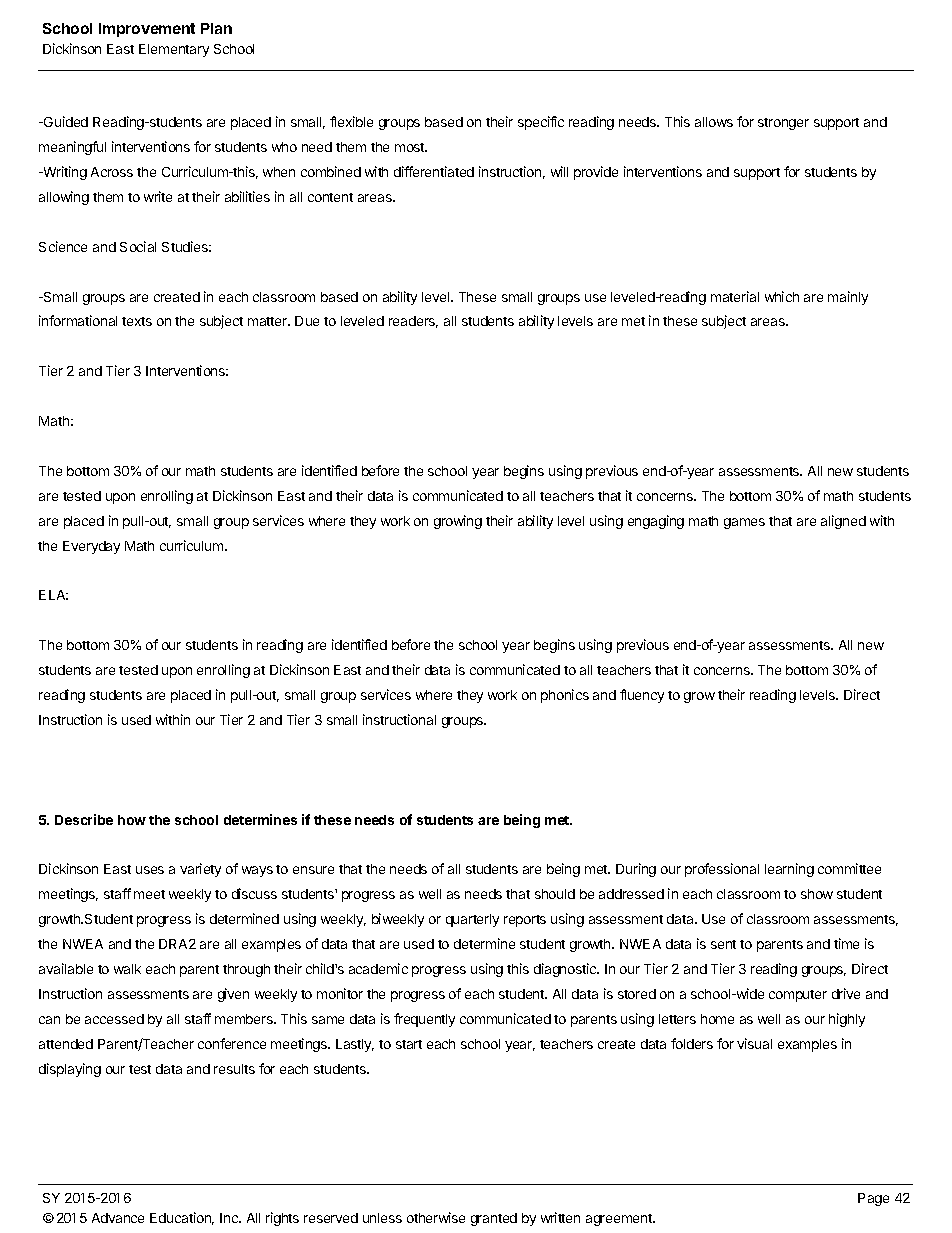 The image size is (952, 1233). Describe the element at coordinates (783, 124) in the screenshot. I see `stronger` at that location.
